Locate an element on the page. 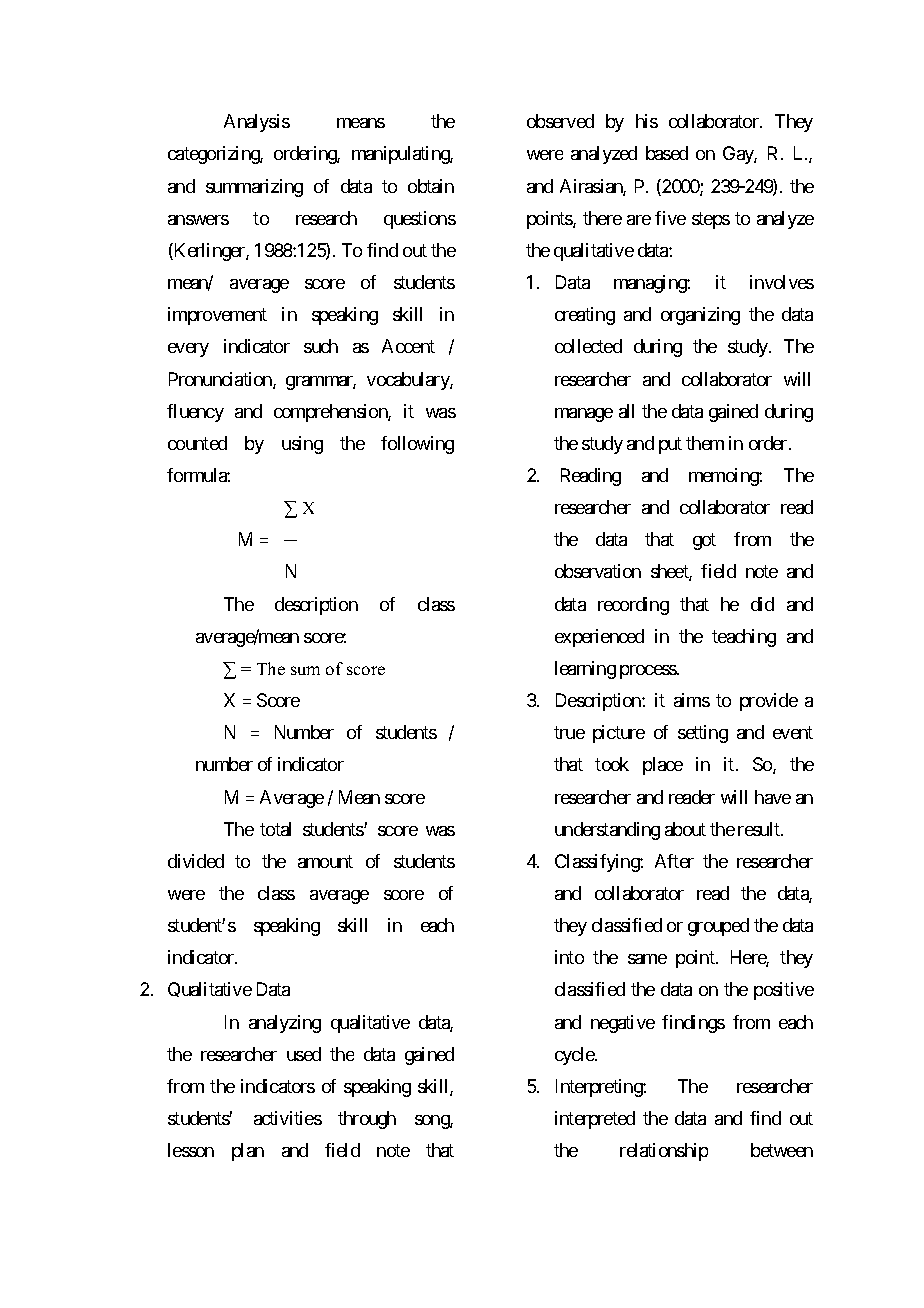 The height and width of the document is (1308, 924). Accent is located at coordinates (408, 346).
